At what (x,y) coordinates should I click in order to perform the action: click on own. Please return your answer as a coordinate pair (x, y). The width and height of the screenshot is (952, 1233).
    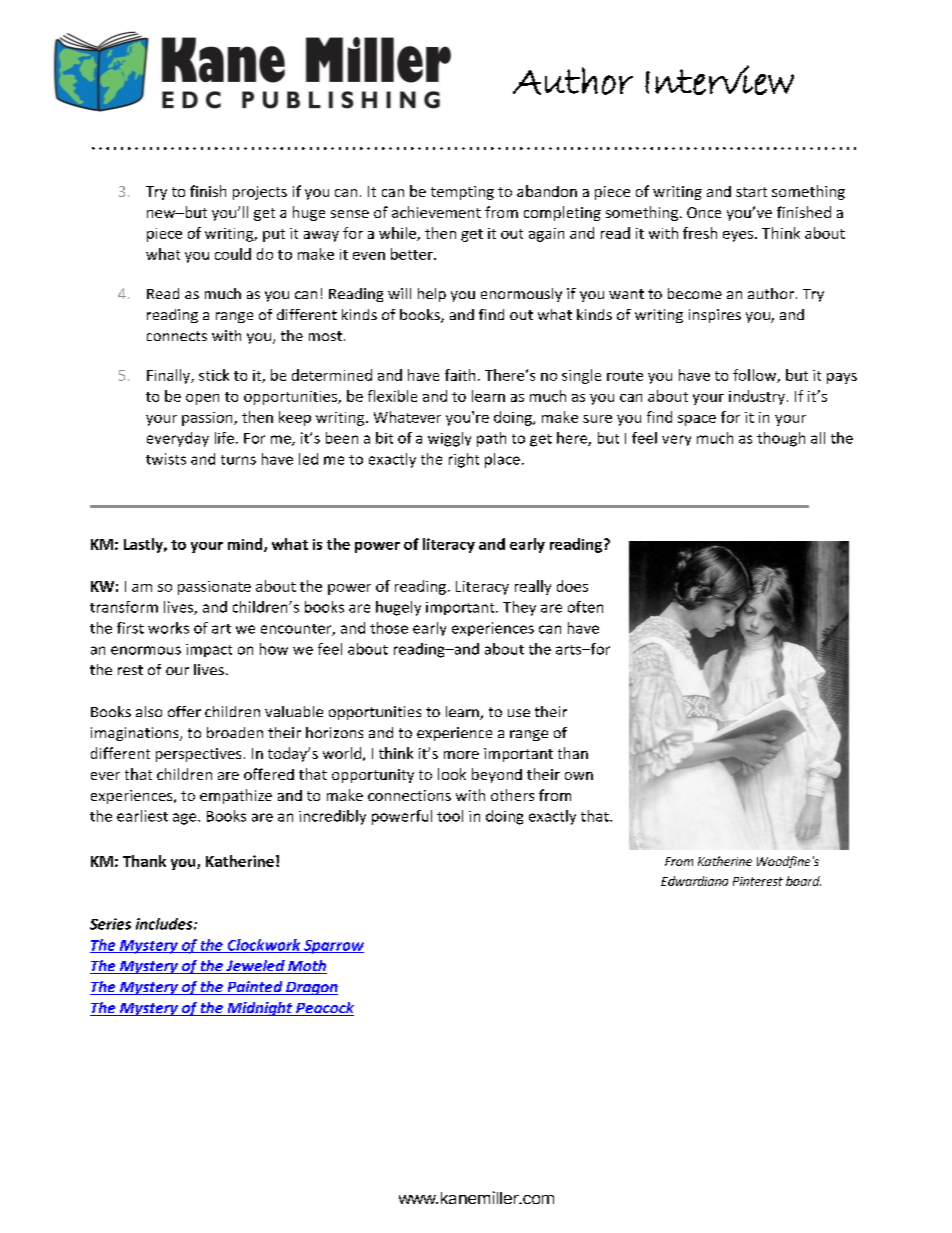
    Looking at the image, I should click on (579, 776).
